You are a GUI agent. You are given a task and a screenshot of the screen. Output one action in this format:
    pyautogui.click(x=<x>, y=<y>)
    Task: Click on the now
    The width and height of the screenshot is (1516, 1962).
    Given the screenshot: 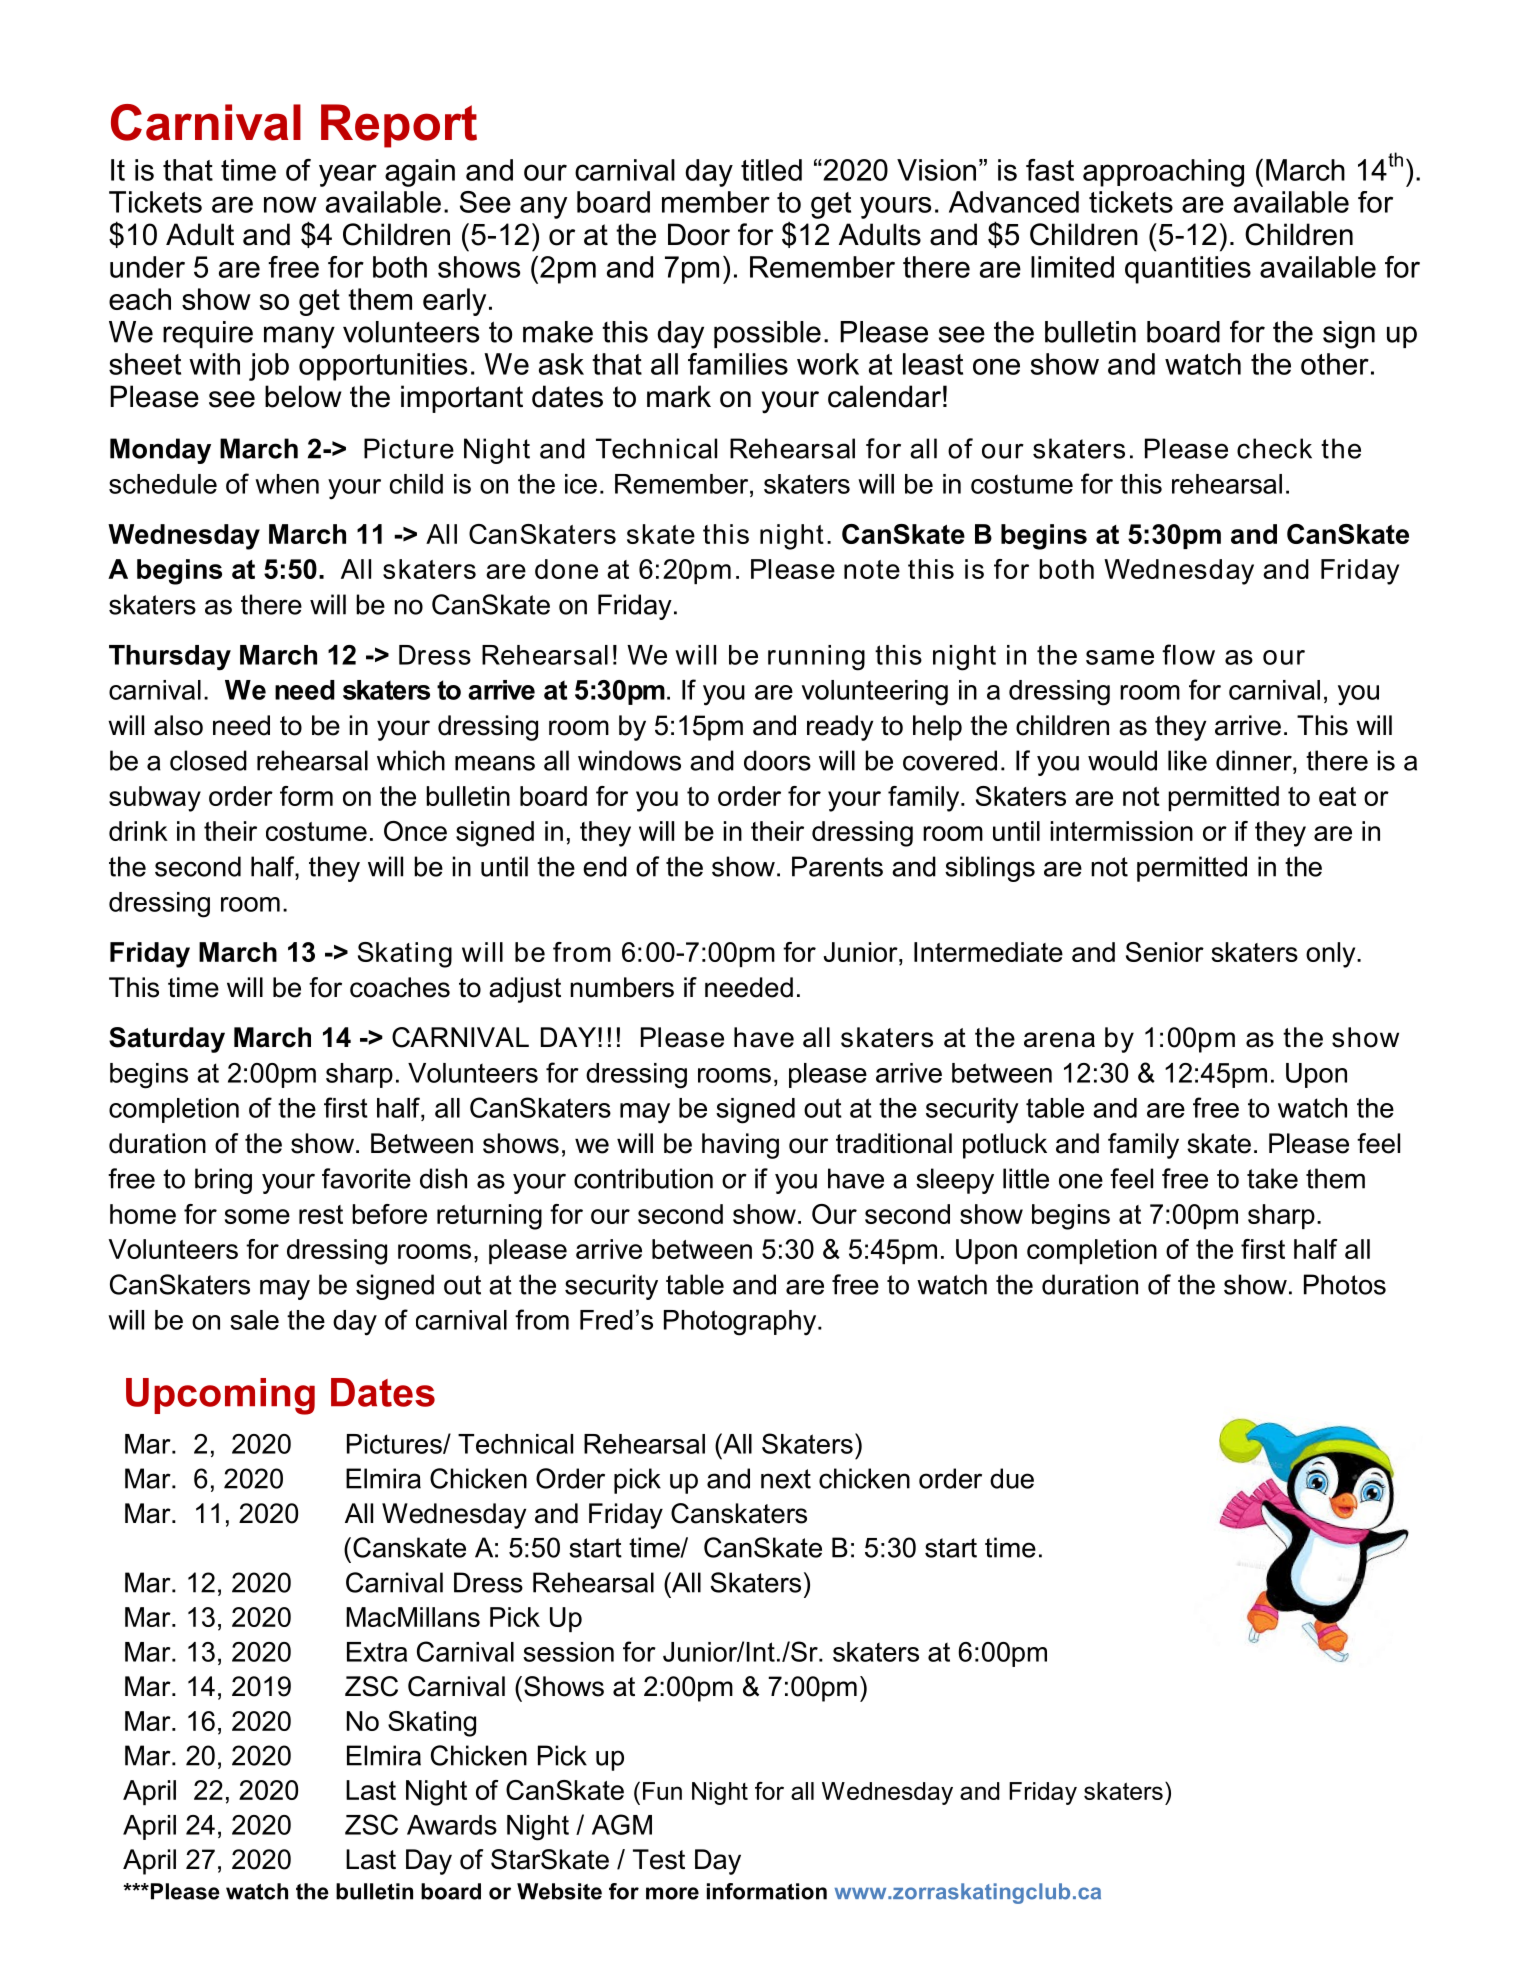 What is the action you would take?
    pyautogui.click(x=290, y=204)
